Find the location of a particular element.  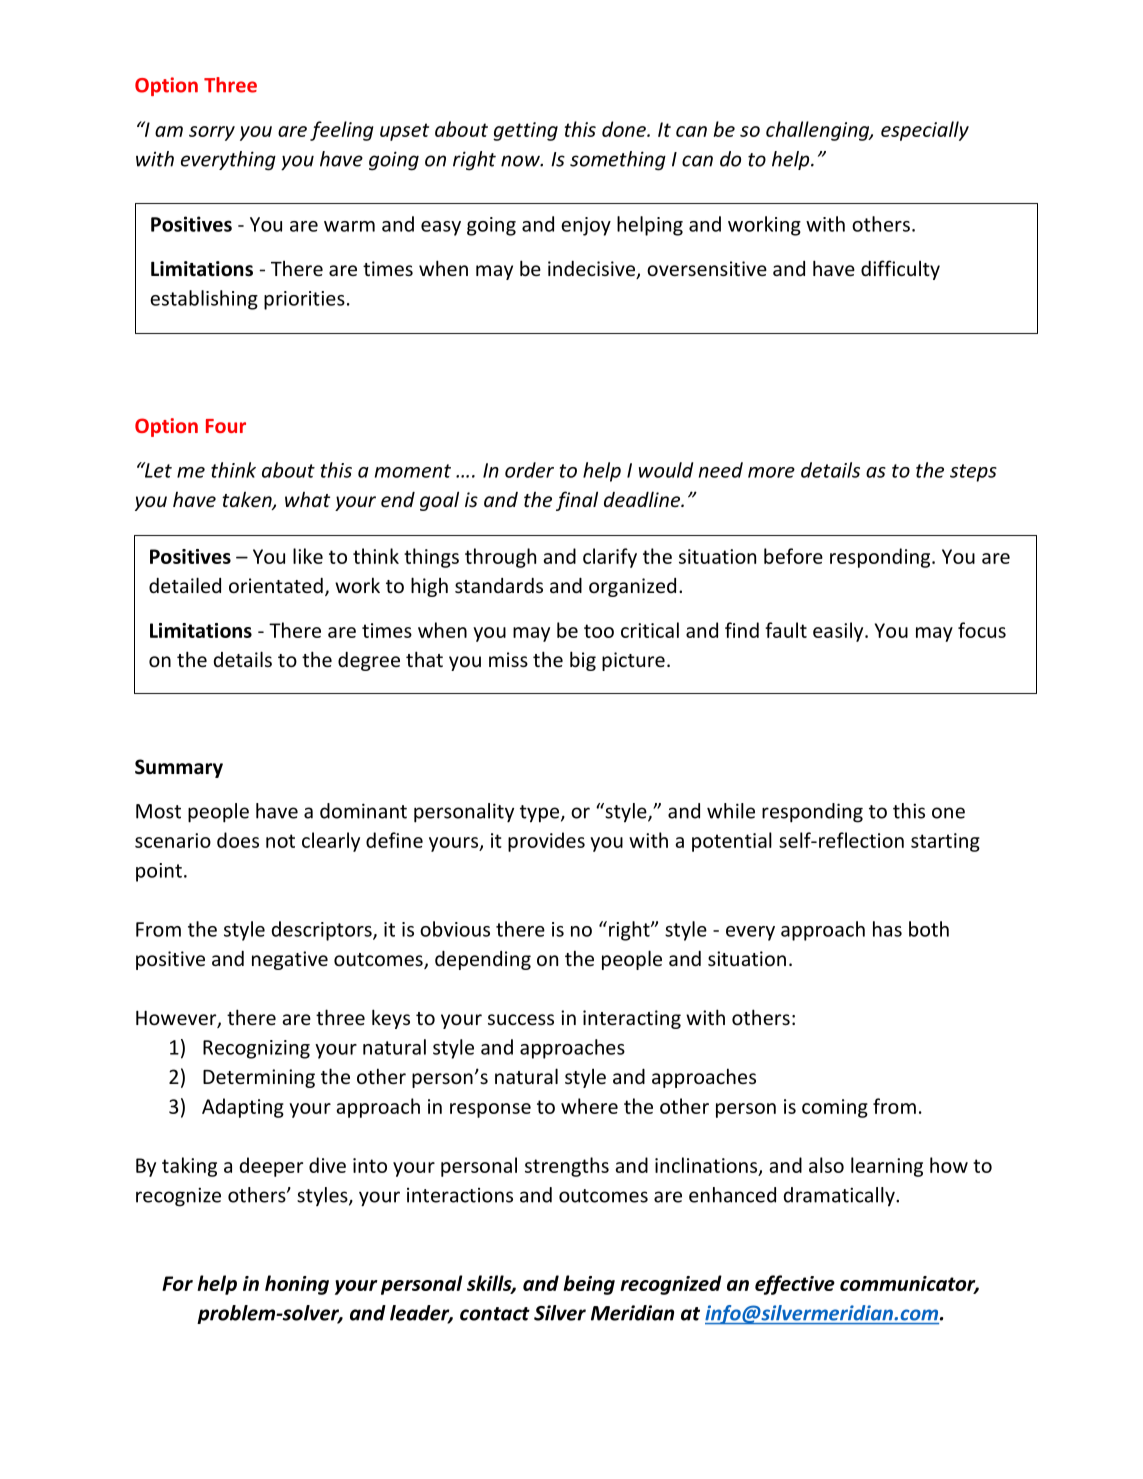

sorry is located at coordinates (212, 133).
